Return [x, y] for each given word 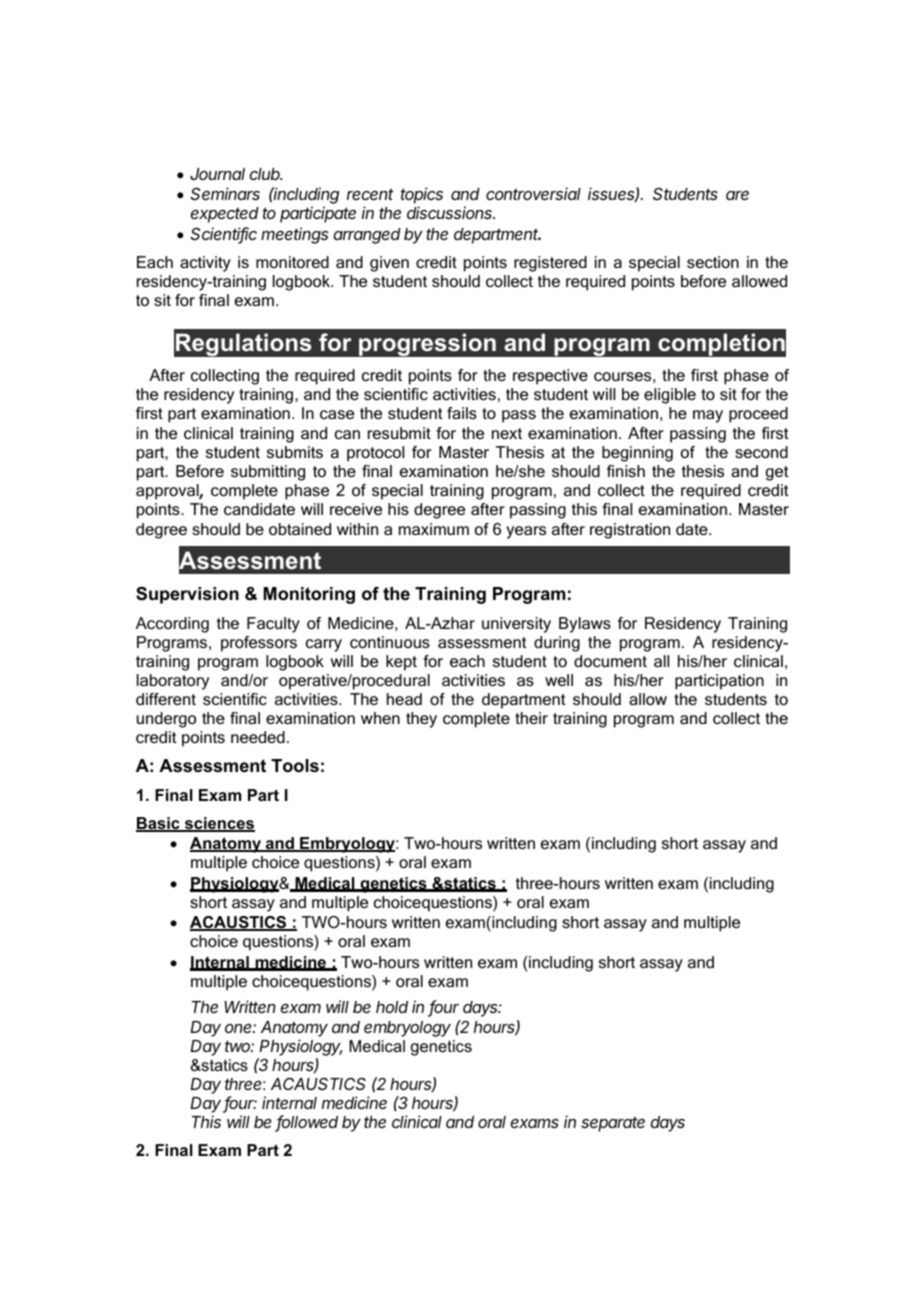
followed [307, 1123]
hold [392, 1007]
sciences [218, 824]
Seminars [225, 193]
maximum [434, 529]
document [610, 661]
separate [613, 1124]
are [737, 195]
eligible [670, 396]
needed [258, 737]
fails [462, 413]
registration [630, 531]
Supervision [187, 595]
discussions [451, 212]
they [421, 720]
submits [295, 452]
